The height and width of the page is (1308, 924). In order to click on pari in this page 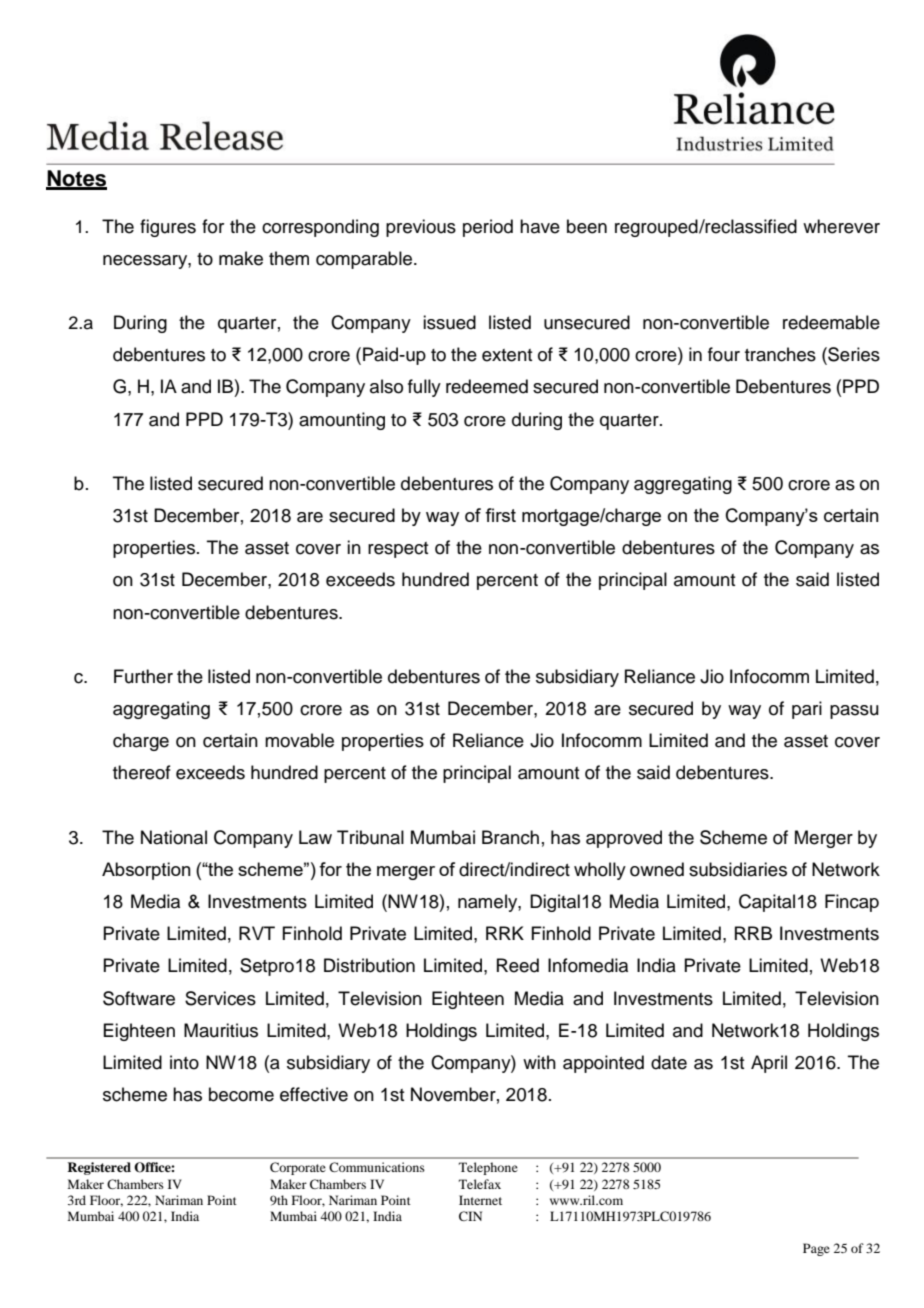, I will do `click(807, 710)`.
